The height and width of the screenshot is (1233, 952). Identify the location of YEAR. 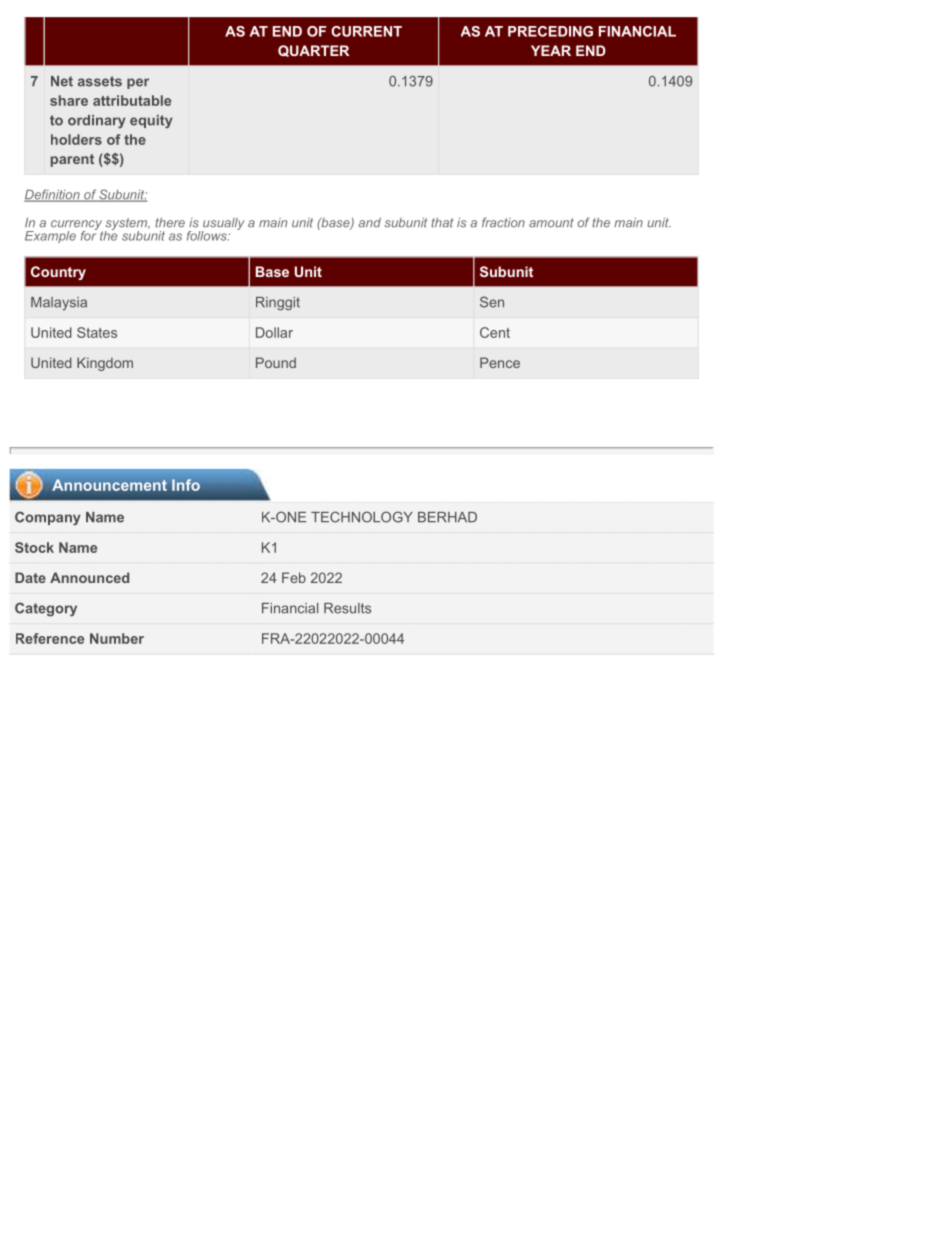
(551, 50).
